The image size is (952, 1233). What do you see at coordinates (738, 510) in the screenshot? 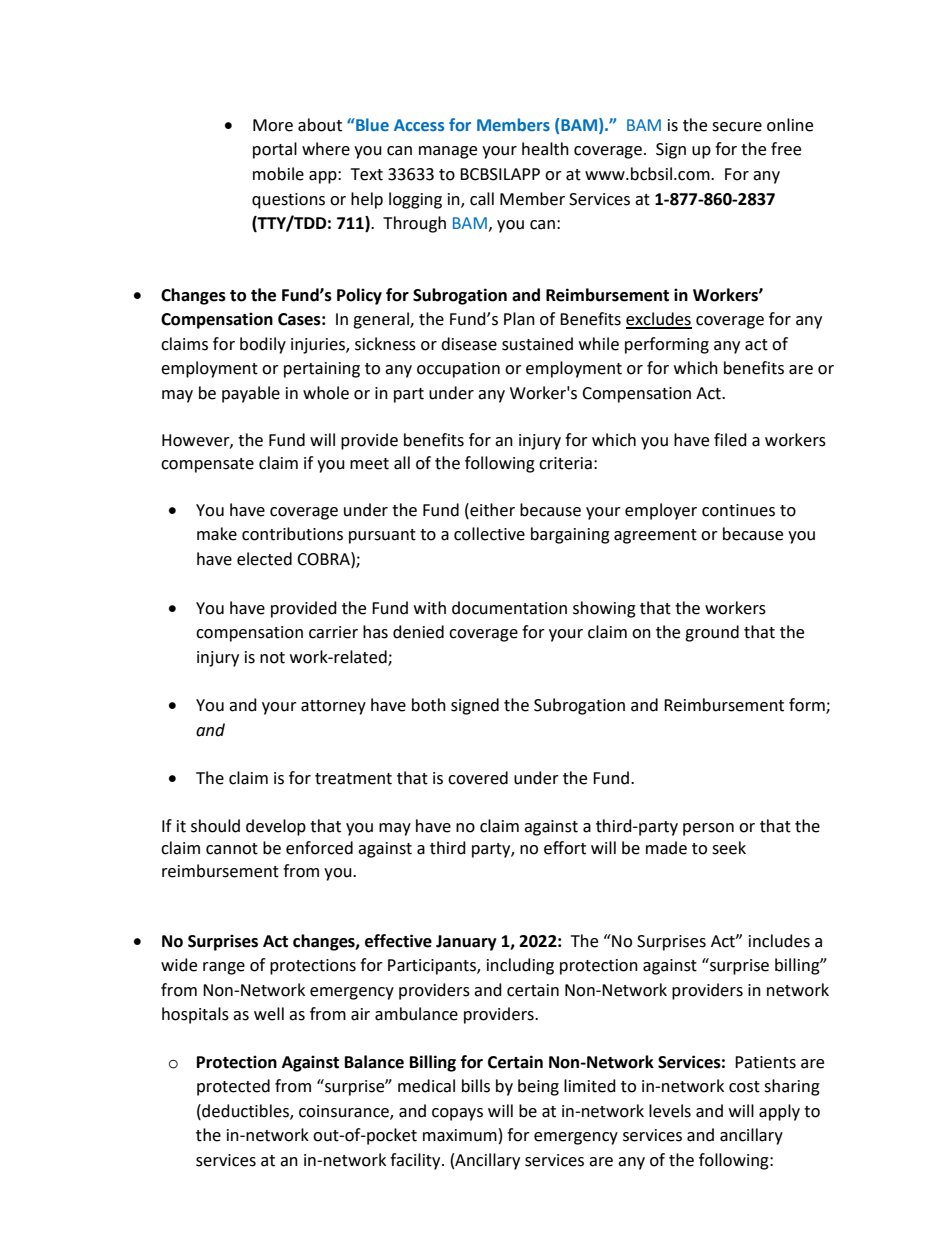
I see `continues` at bounding box center [738, 510].
